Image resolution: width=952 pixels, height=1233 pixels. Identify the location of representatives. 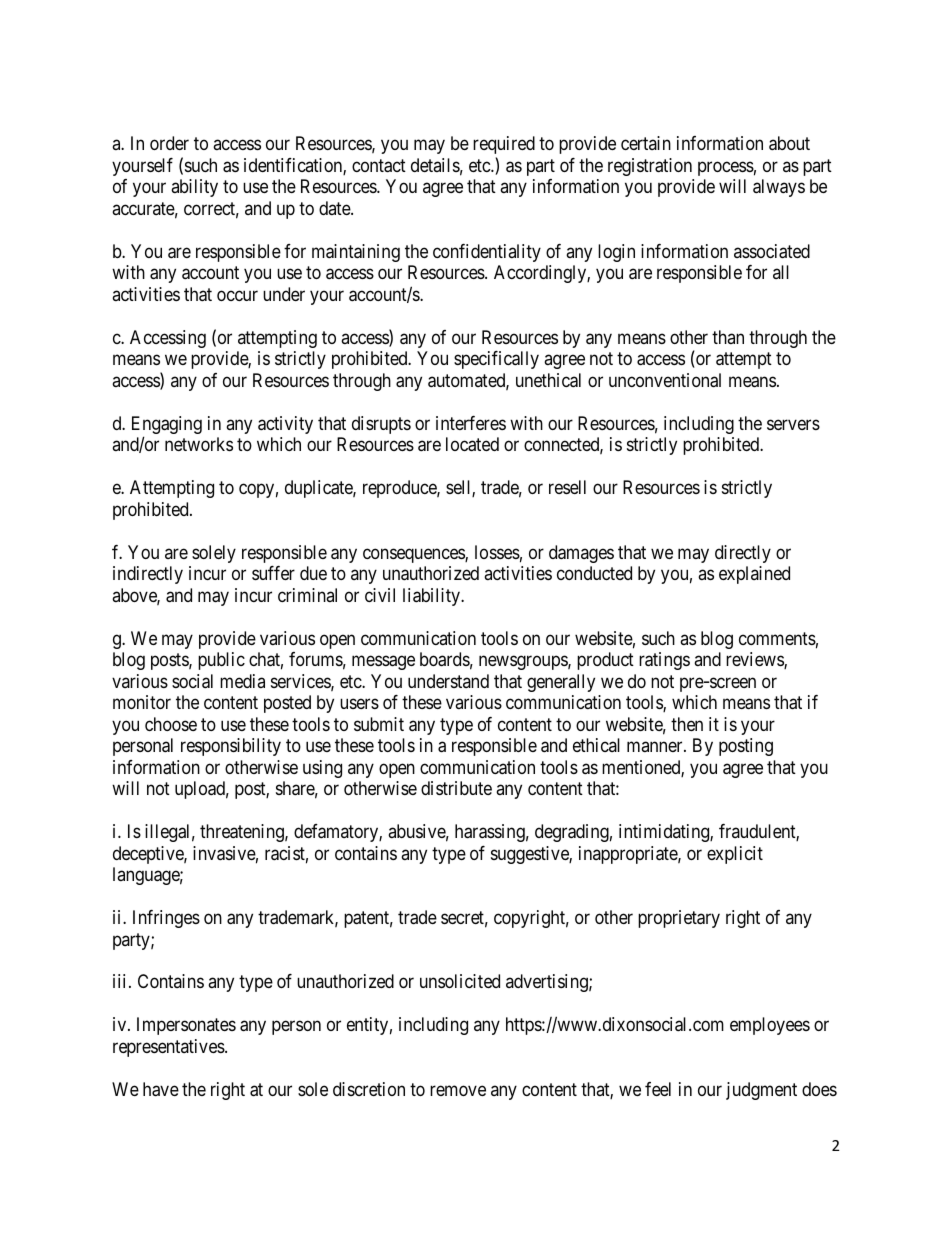
(169, 1048).
